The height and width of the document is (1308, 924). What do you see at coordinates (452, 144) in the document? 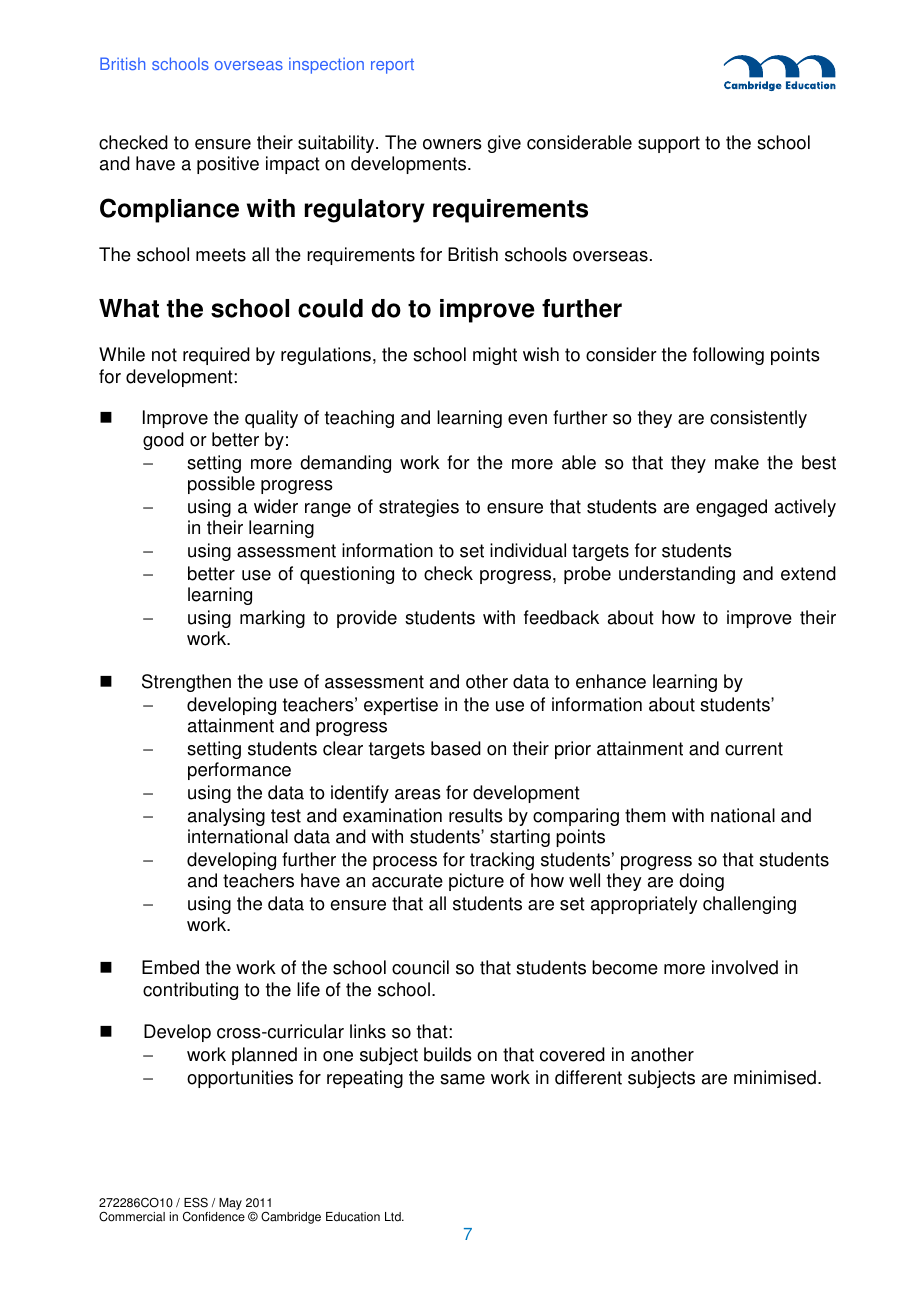
I see `owners` at bounding box center [452, 144].
